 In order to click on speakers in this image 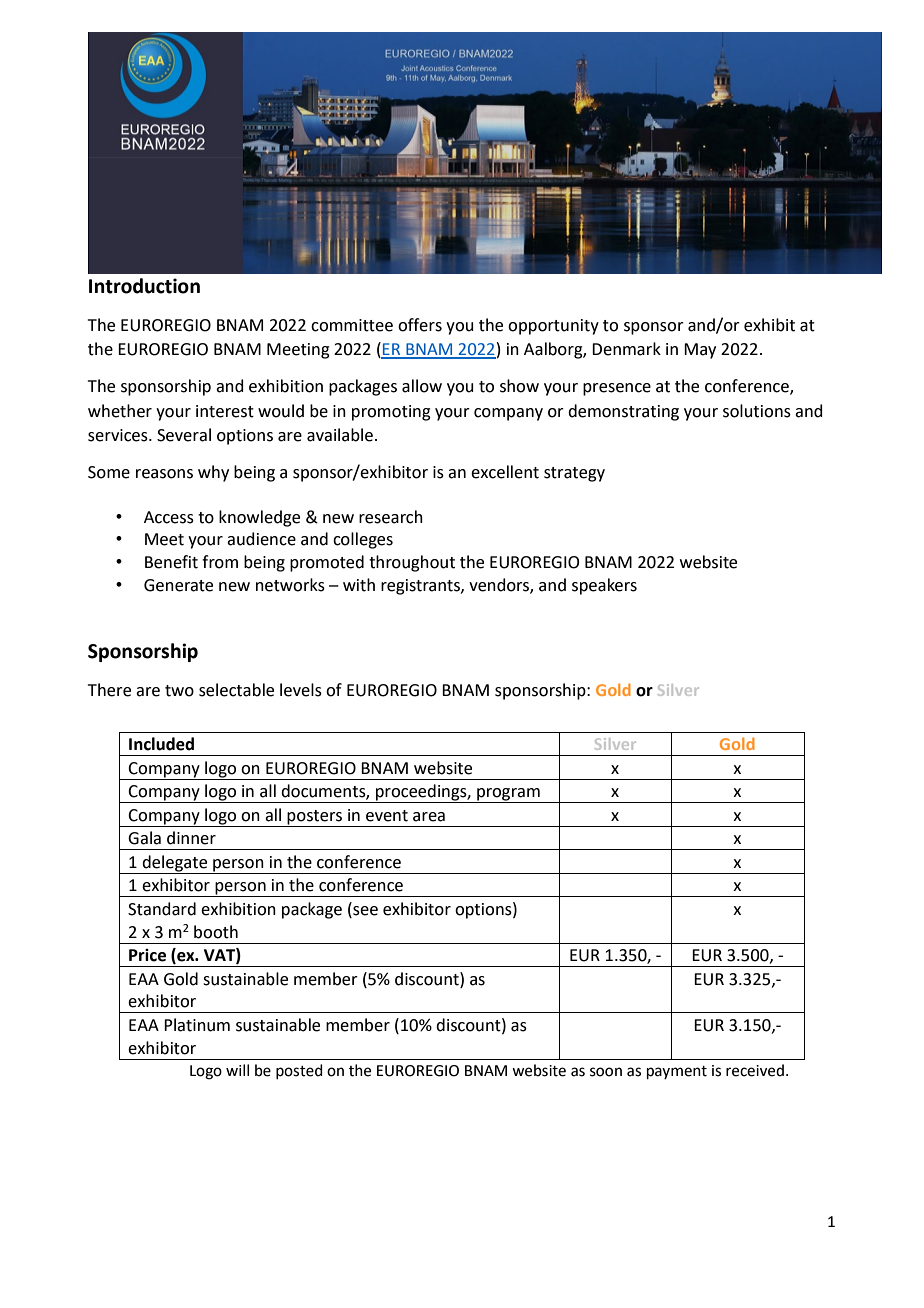, I will do `click(604, 586)`.
